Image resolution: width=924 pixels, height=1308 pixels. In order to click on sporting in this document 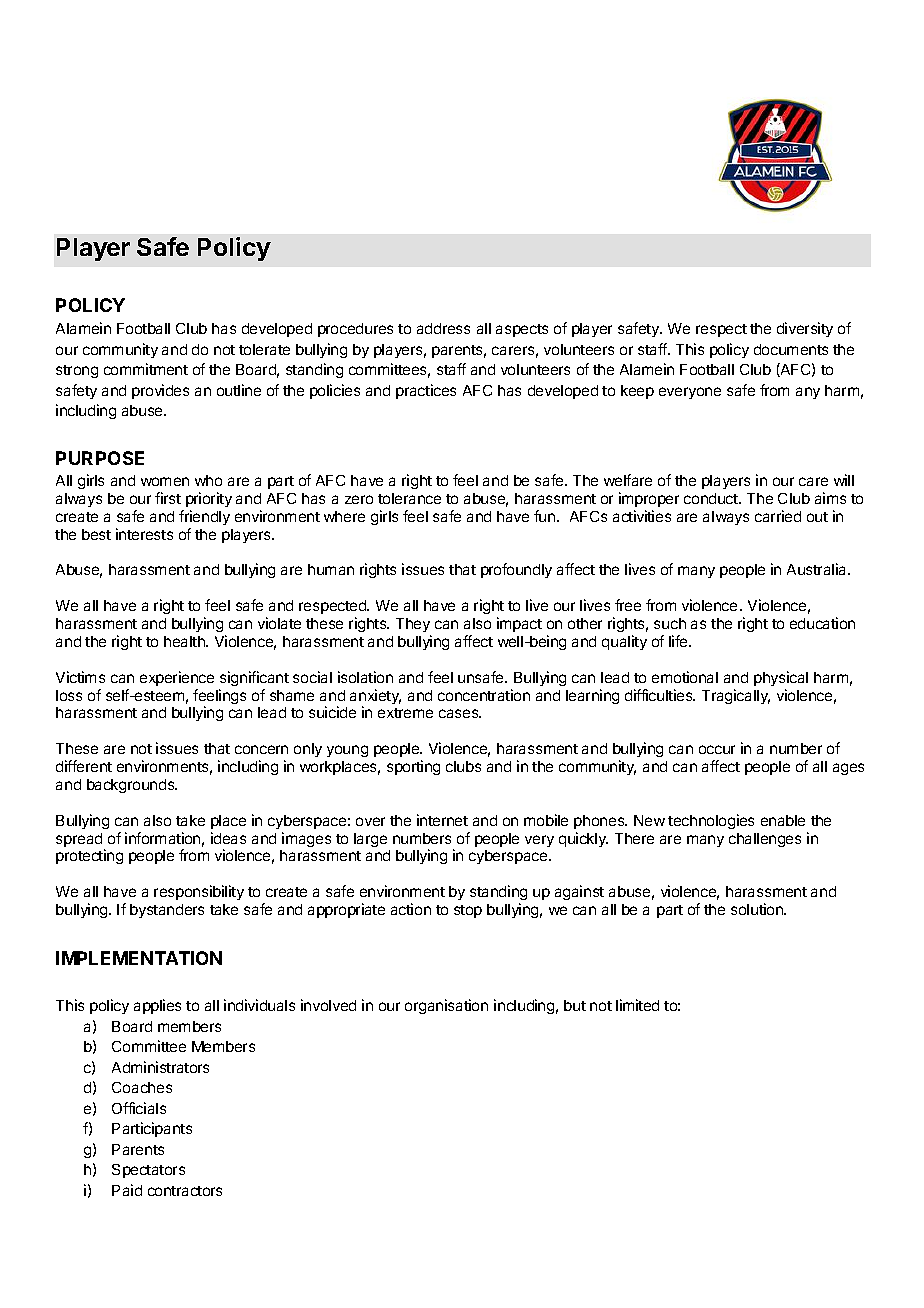, I will do `click(413, 767)`.
